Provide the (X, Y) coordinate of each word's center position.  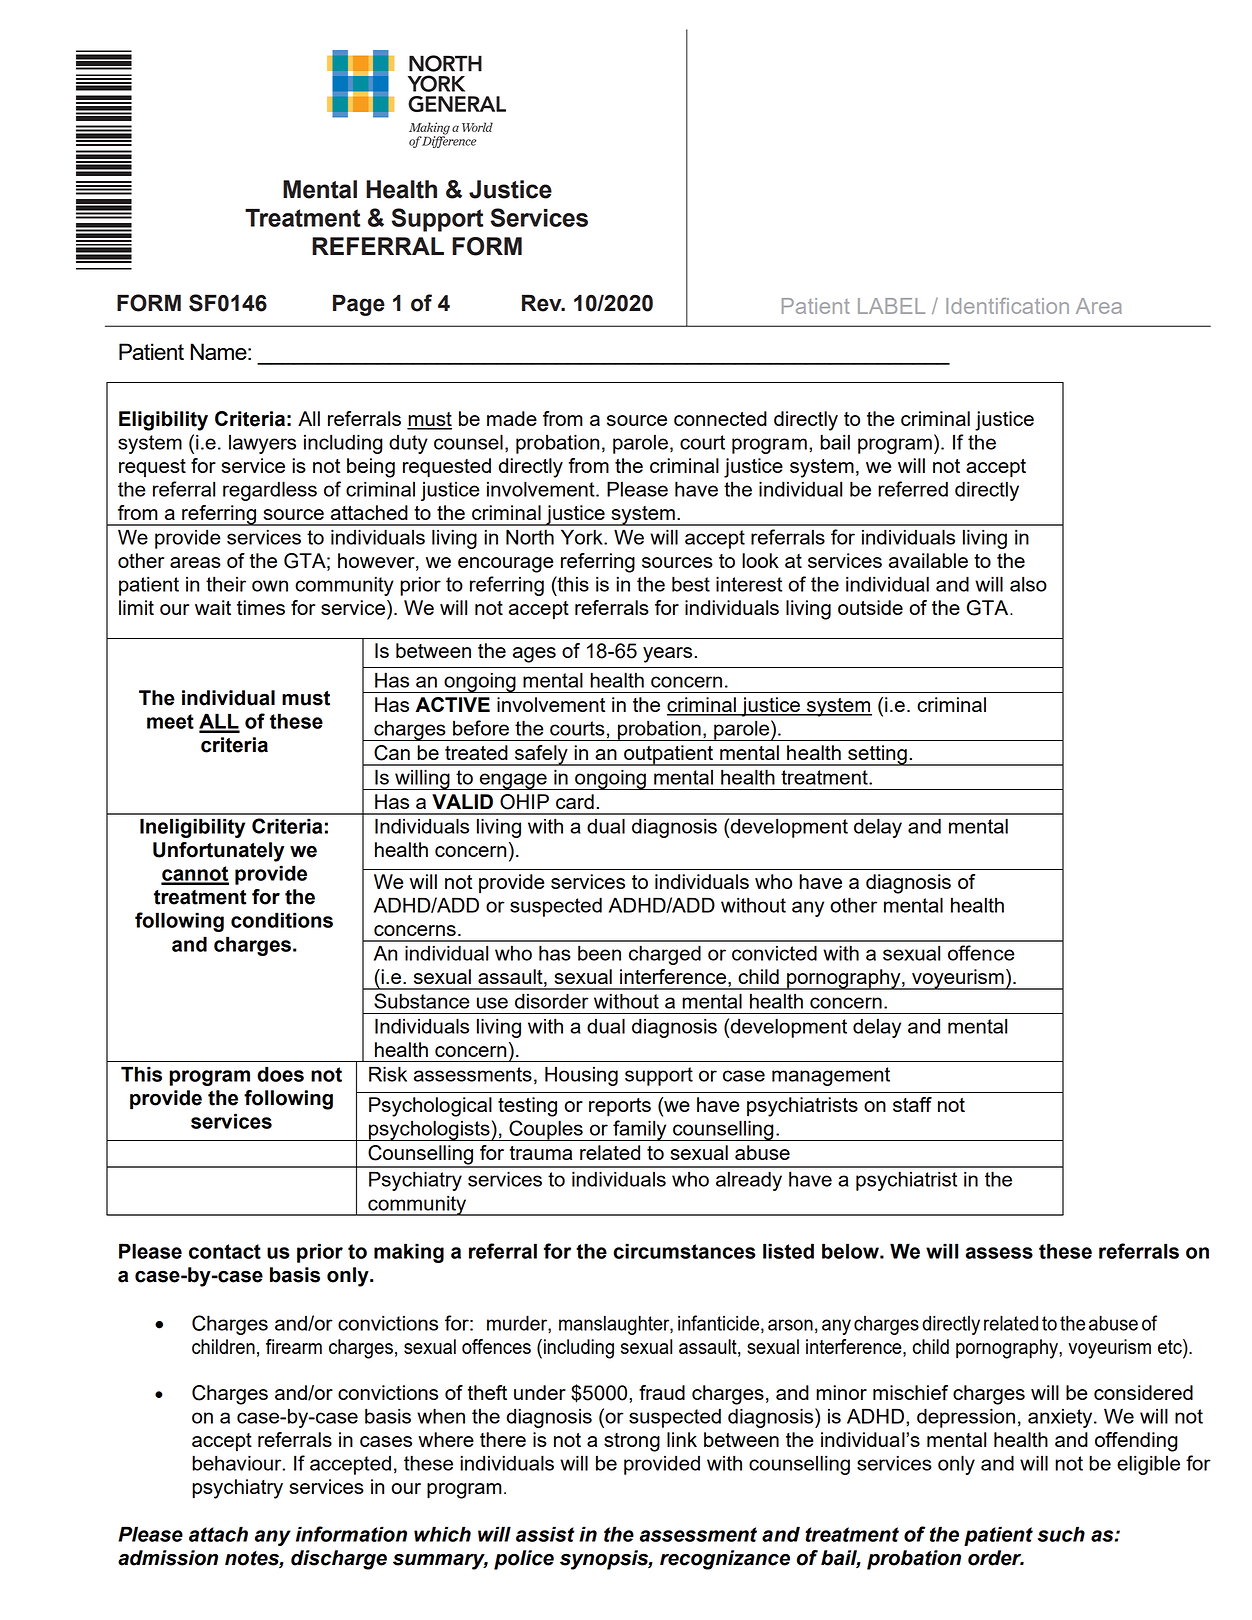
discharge (339, 1560)
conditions (282, 920)
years (669, 655)
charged (665, 955)
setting (877, 755)
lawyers (262, 444)
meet (170, 721)
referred (913, 489)
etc (1171, 1346)
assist (545, 1534)
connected (720, 418)
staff (912, 1104)
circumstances (684, 1251)
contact (225, 1251)
